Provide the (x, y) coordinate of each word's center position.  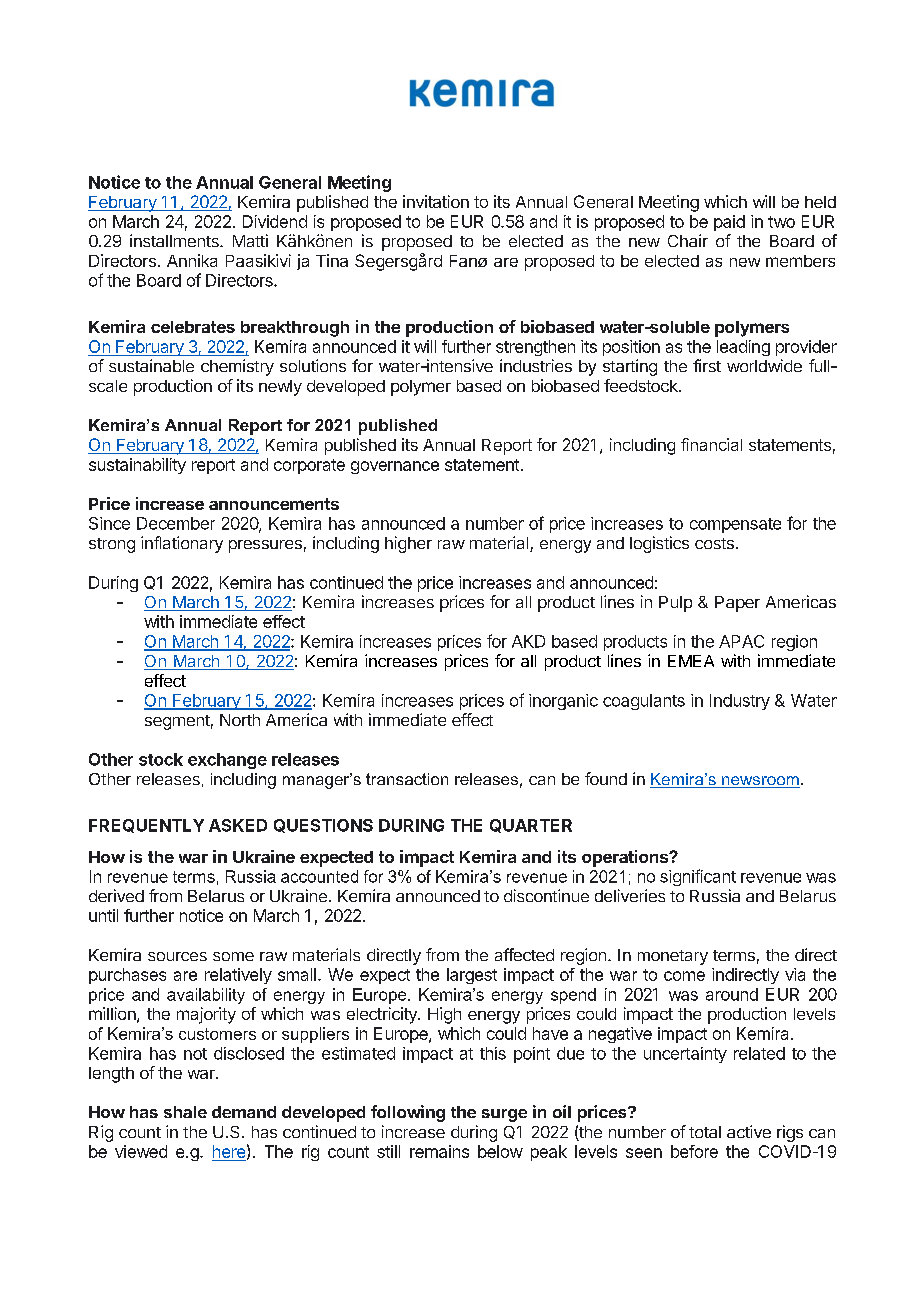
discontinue (546, 895)
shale (185, 1112)
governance (395, 467)
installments (175, 240)
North (240, 720)
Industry (740, 702)
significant (698, 877)
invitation (436, 201)
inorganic (563, 702)
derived (116, 895)
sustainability (137, 466)
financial (711, 444)
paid (729, 223)
